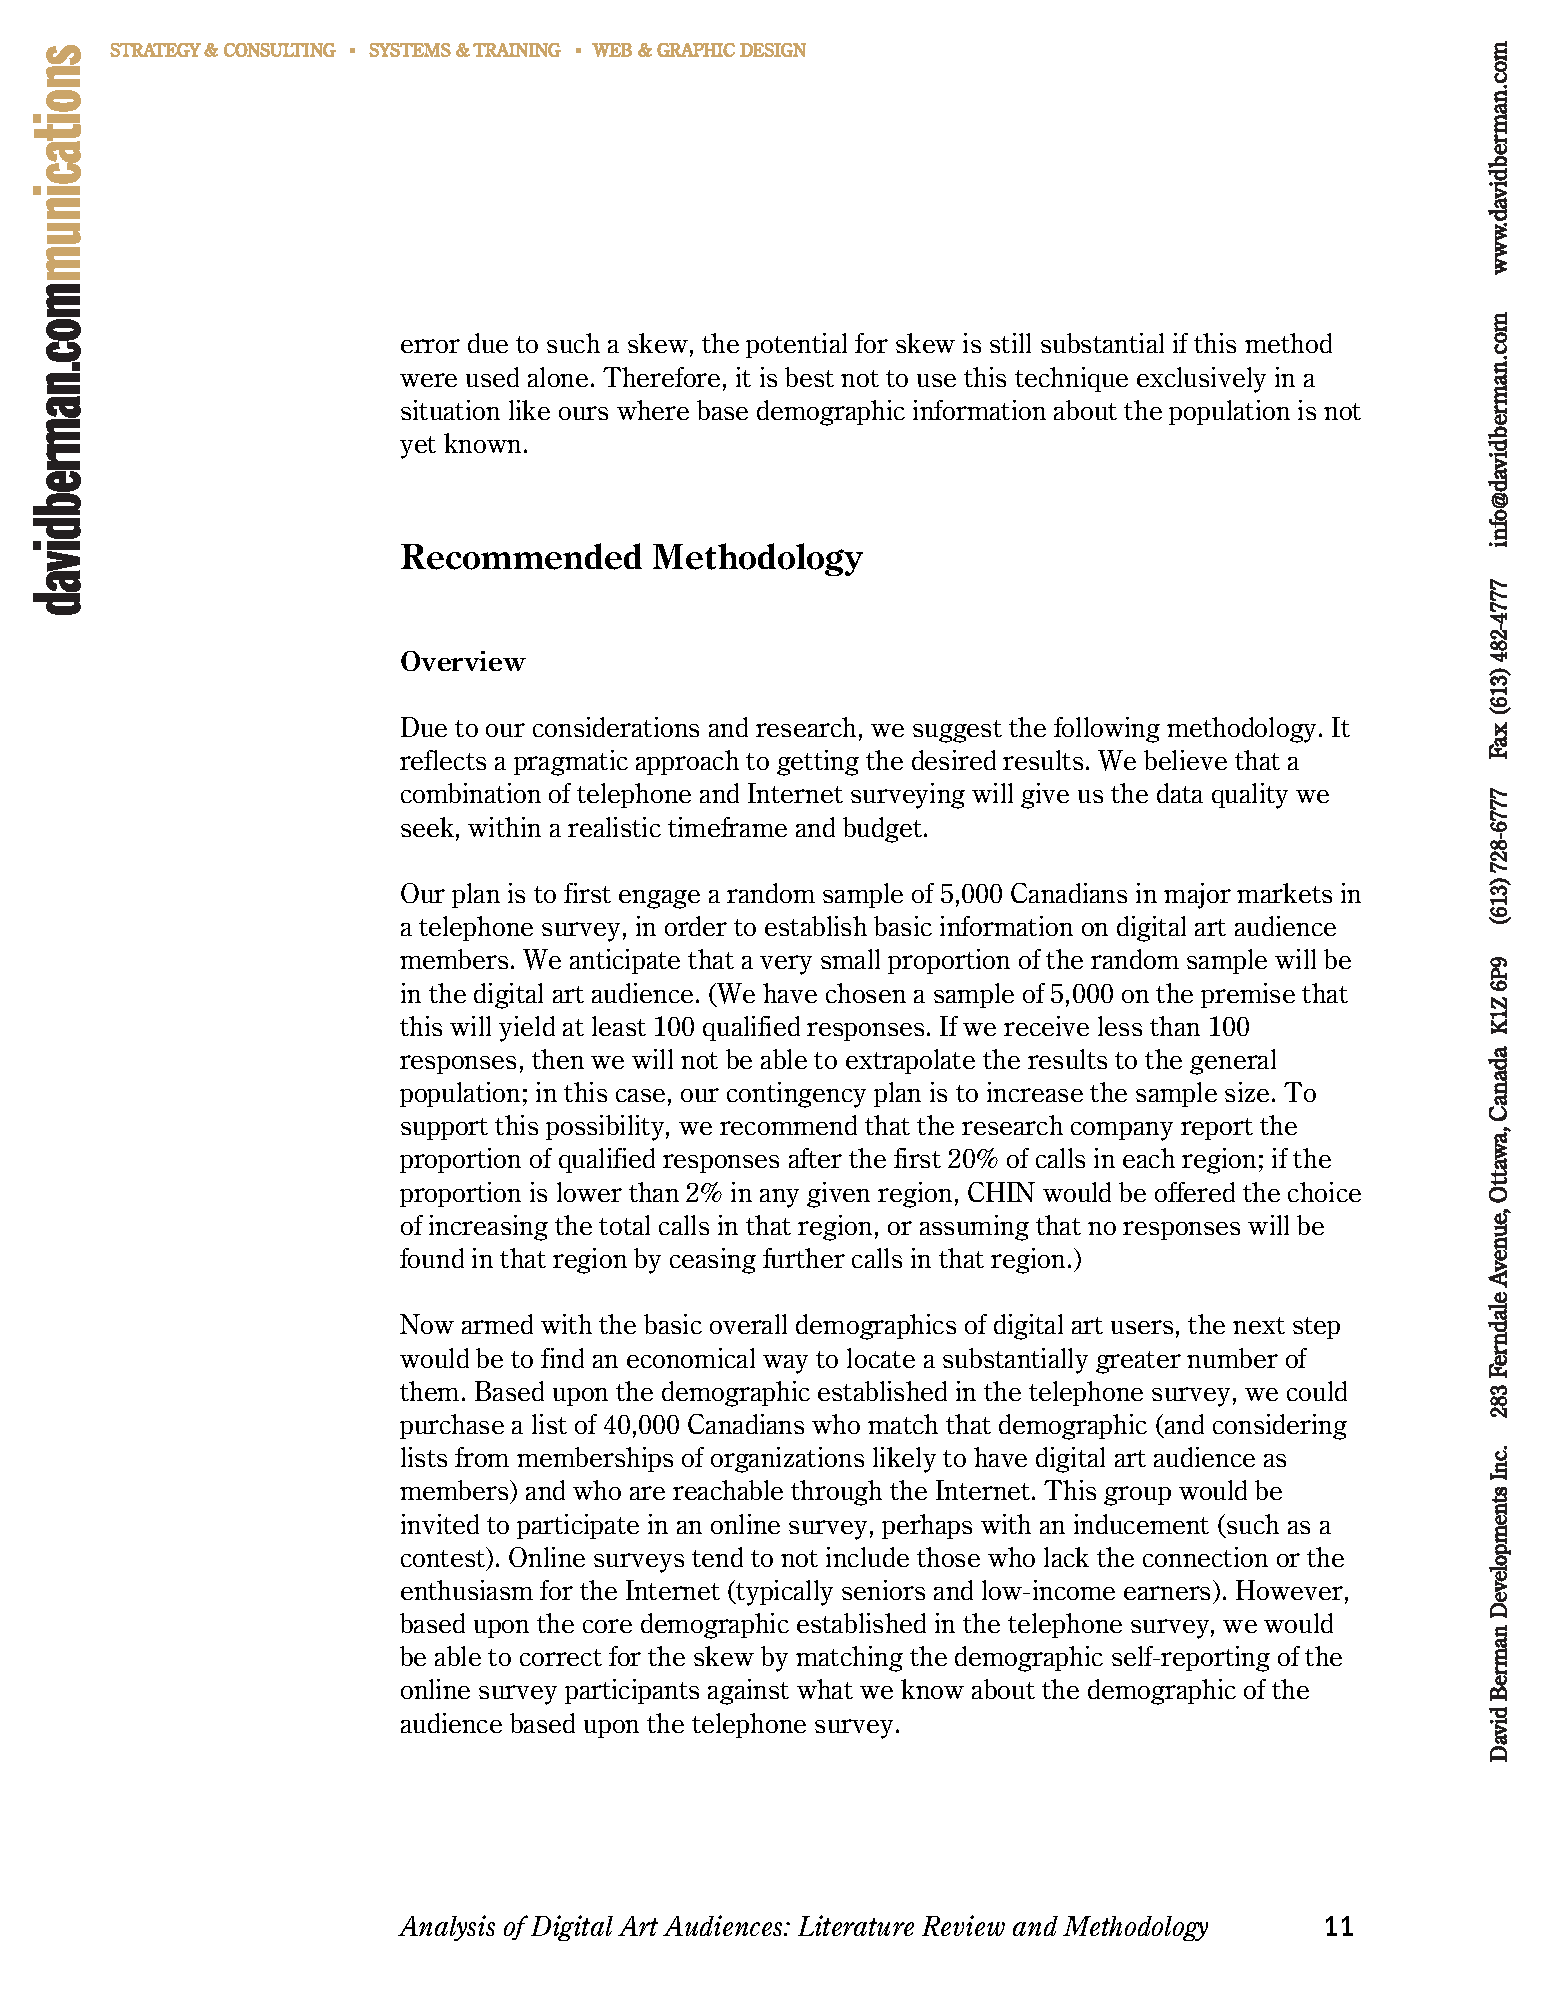  I want to click on through, so click(836, 1493).
